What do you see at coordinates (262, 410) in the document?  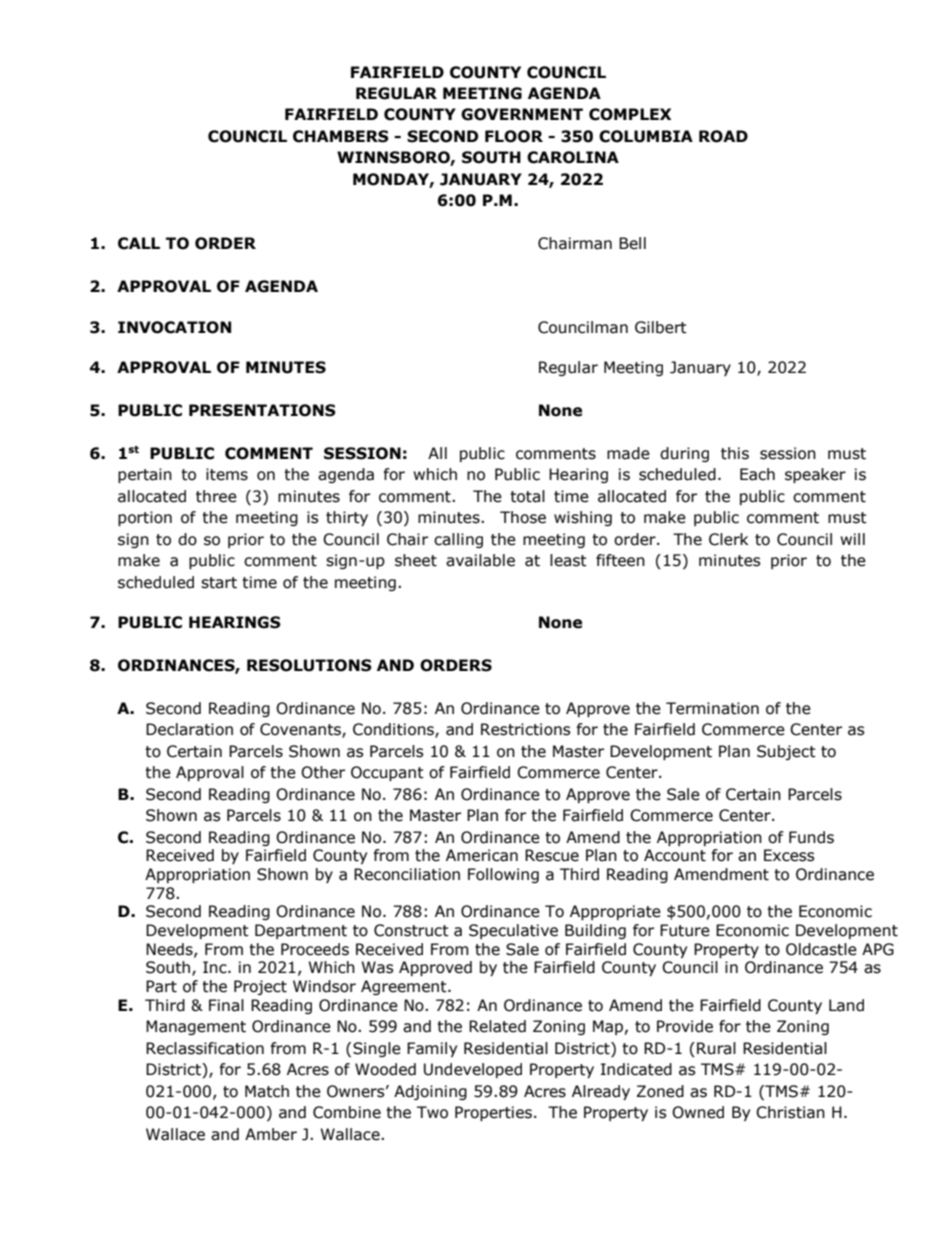 I see `PRESENTATIONS` at bounding box center [262, 410].
